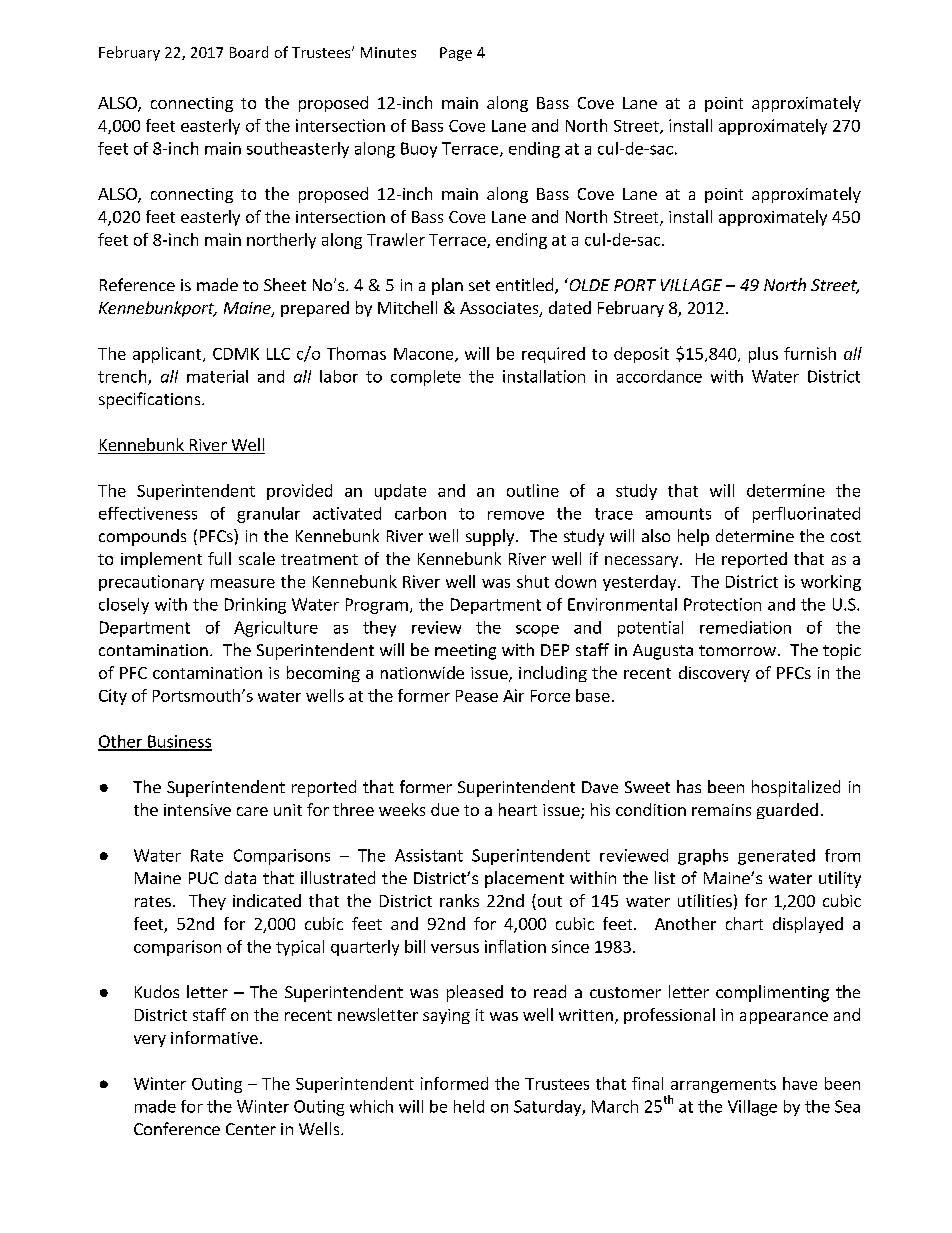 This screenshot has width=952, height=1233. Describe the element at coordinates (429, 855) in the screenshot. I see `Assistant` at that location.
